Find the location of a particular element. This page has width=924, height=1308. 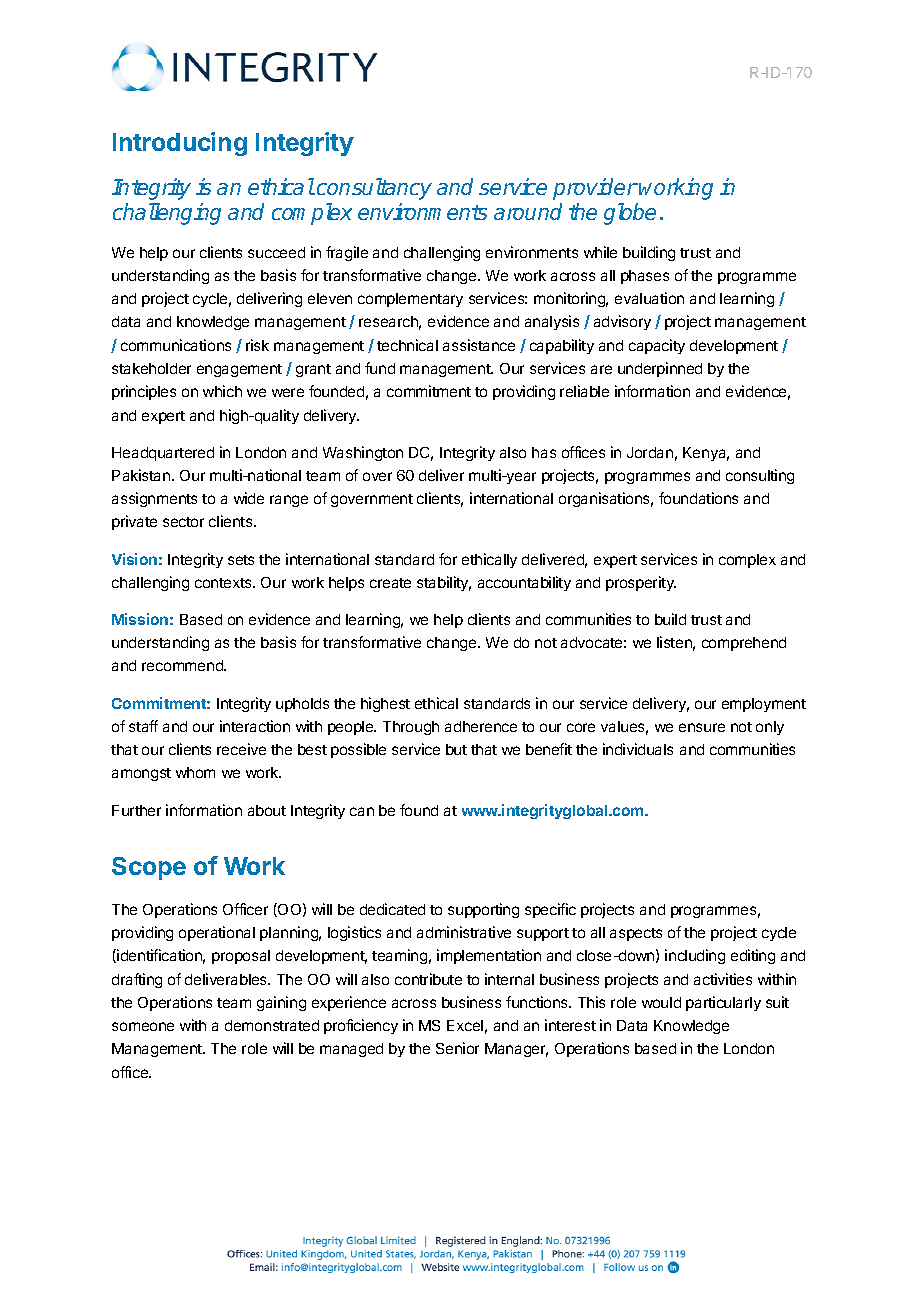

create is located at coordinates (390, 583).
